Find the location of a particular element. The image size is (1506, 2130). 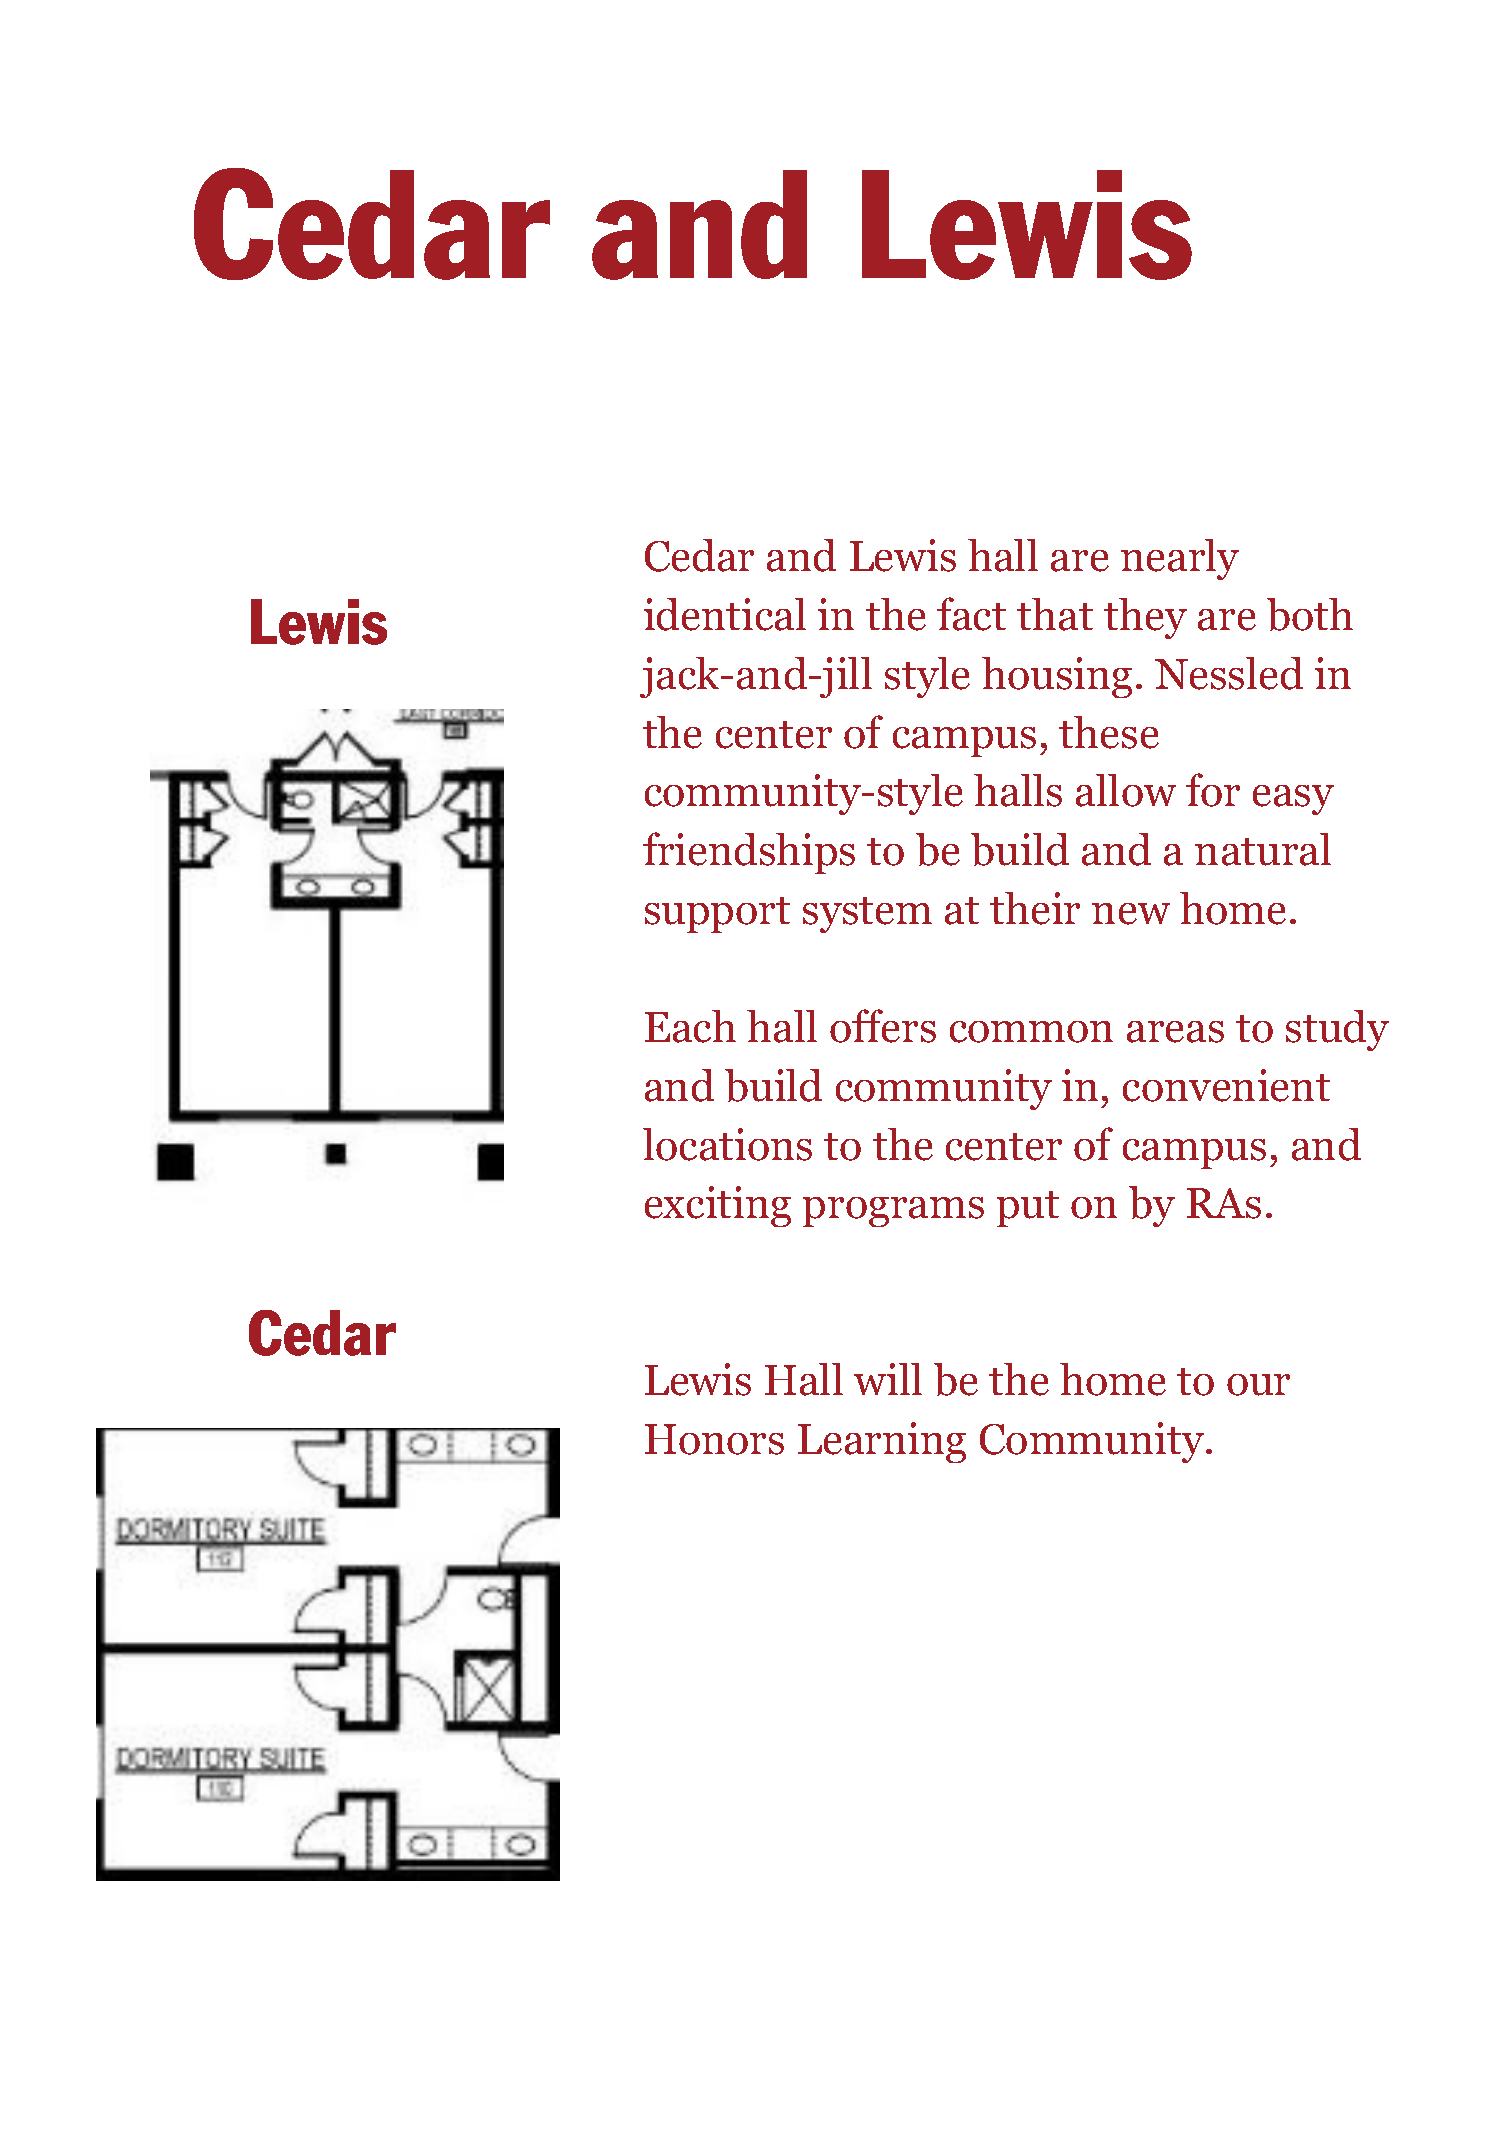

exciting is located at coordinates (718, 1206).
